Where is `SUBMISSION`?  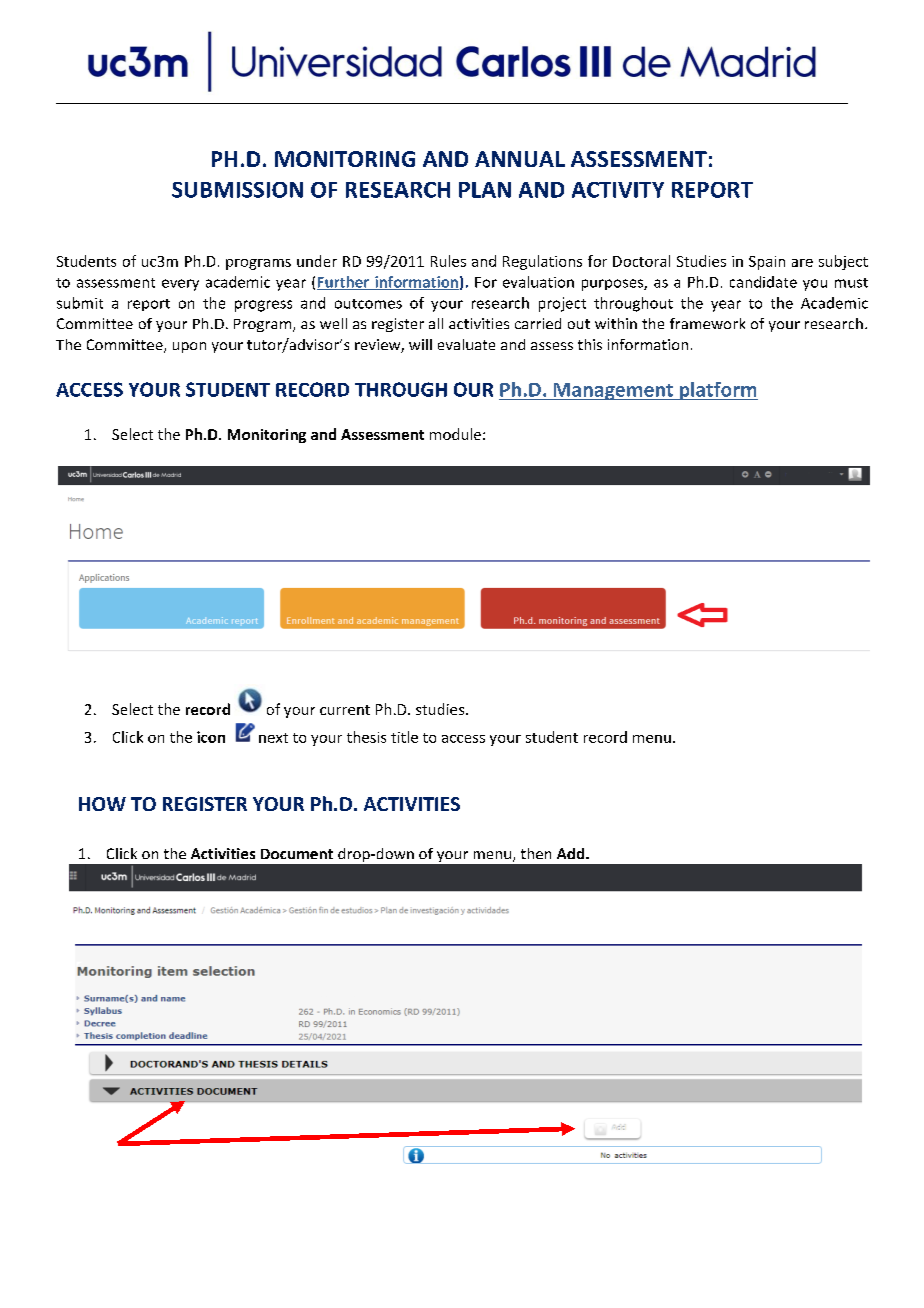 SUBMISSION is located at coordinates (237, 190).
